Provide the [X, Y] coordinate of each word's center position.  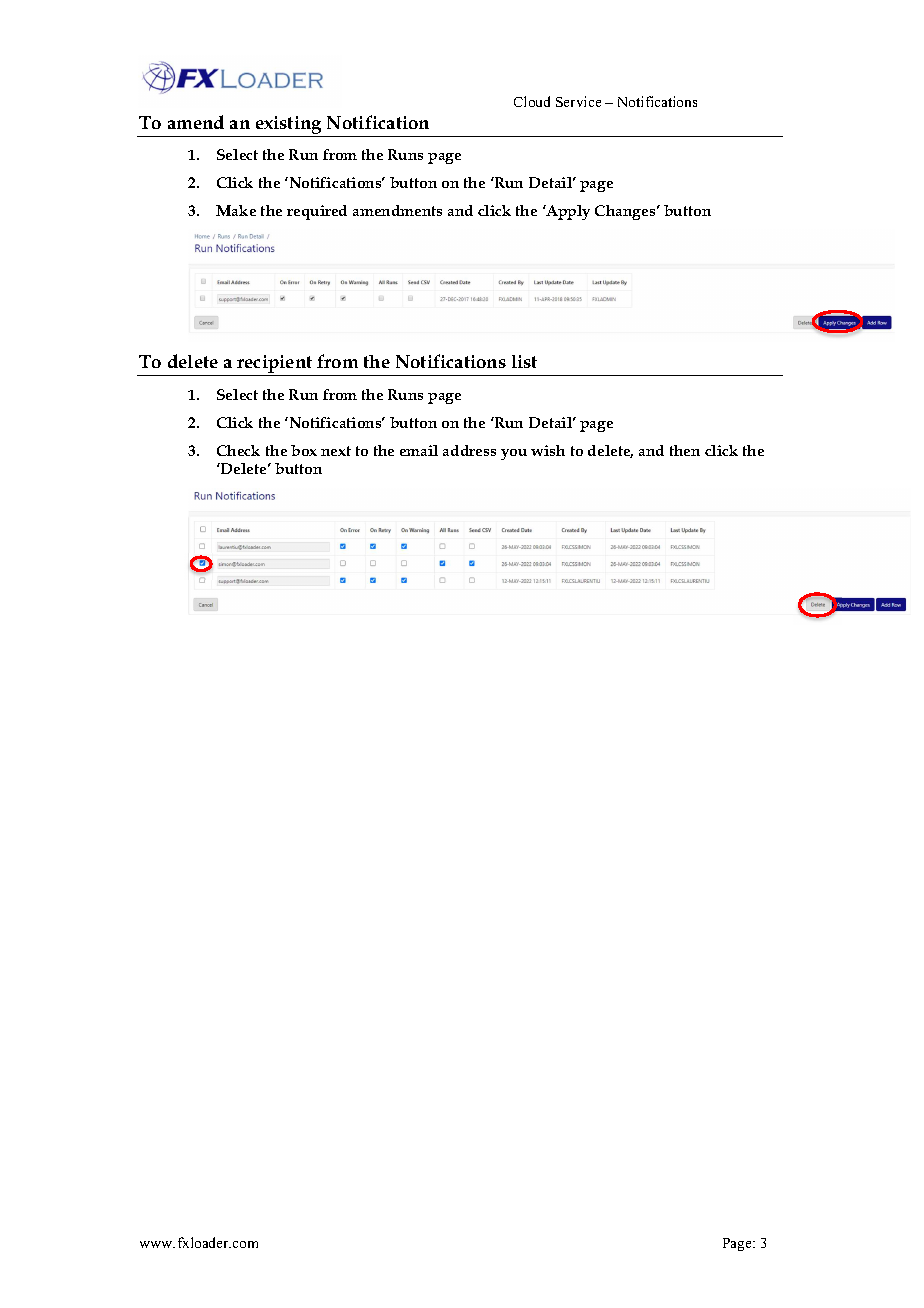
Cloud [532, 101]
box [304, 450]
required [317, 212]
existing [289, 126]
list [524, 361]
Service [578, 101]
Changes [626, 212]
